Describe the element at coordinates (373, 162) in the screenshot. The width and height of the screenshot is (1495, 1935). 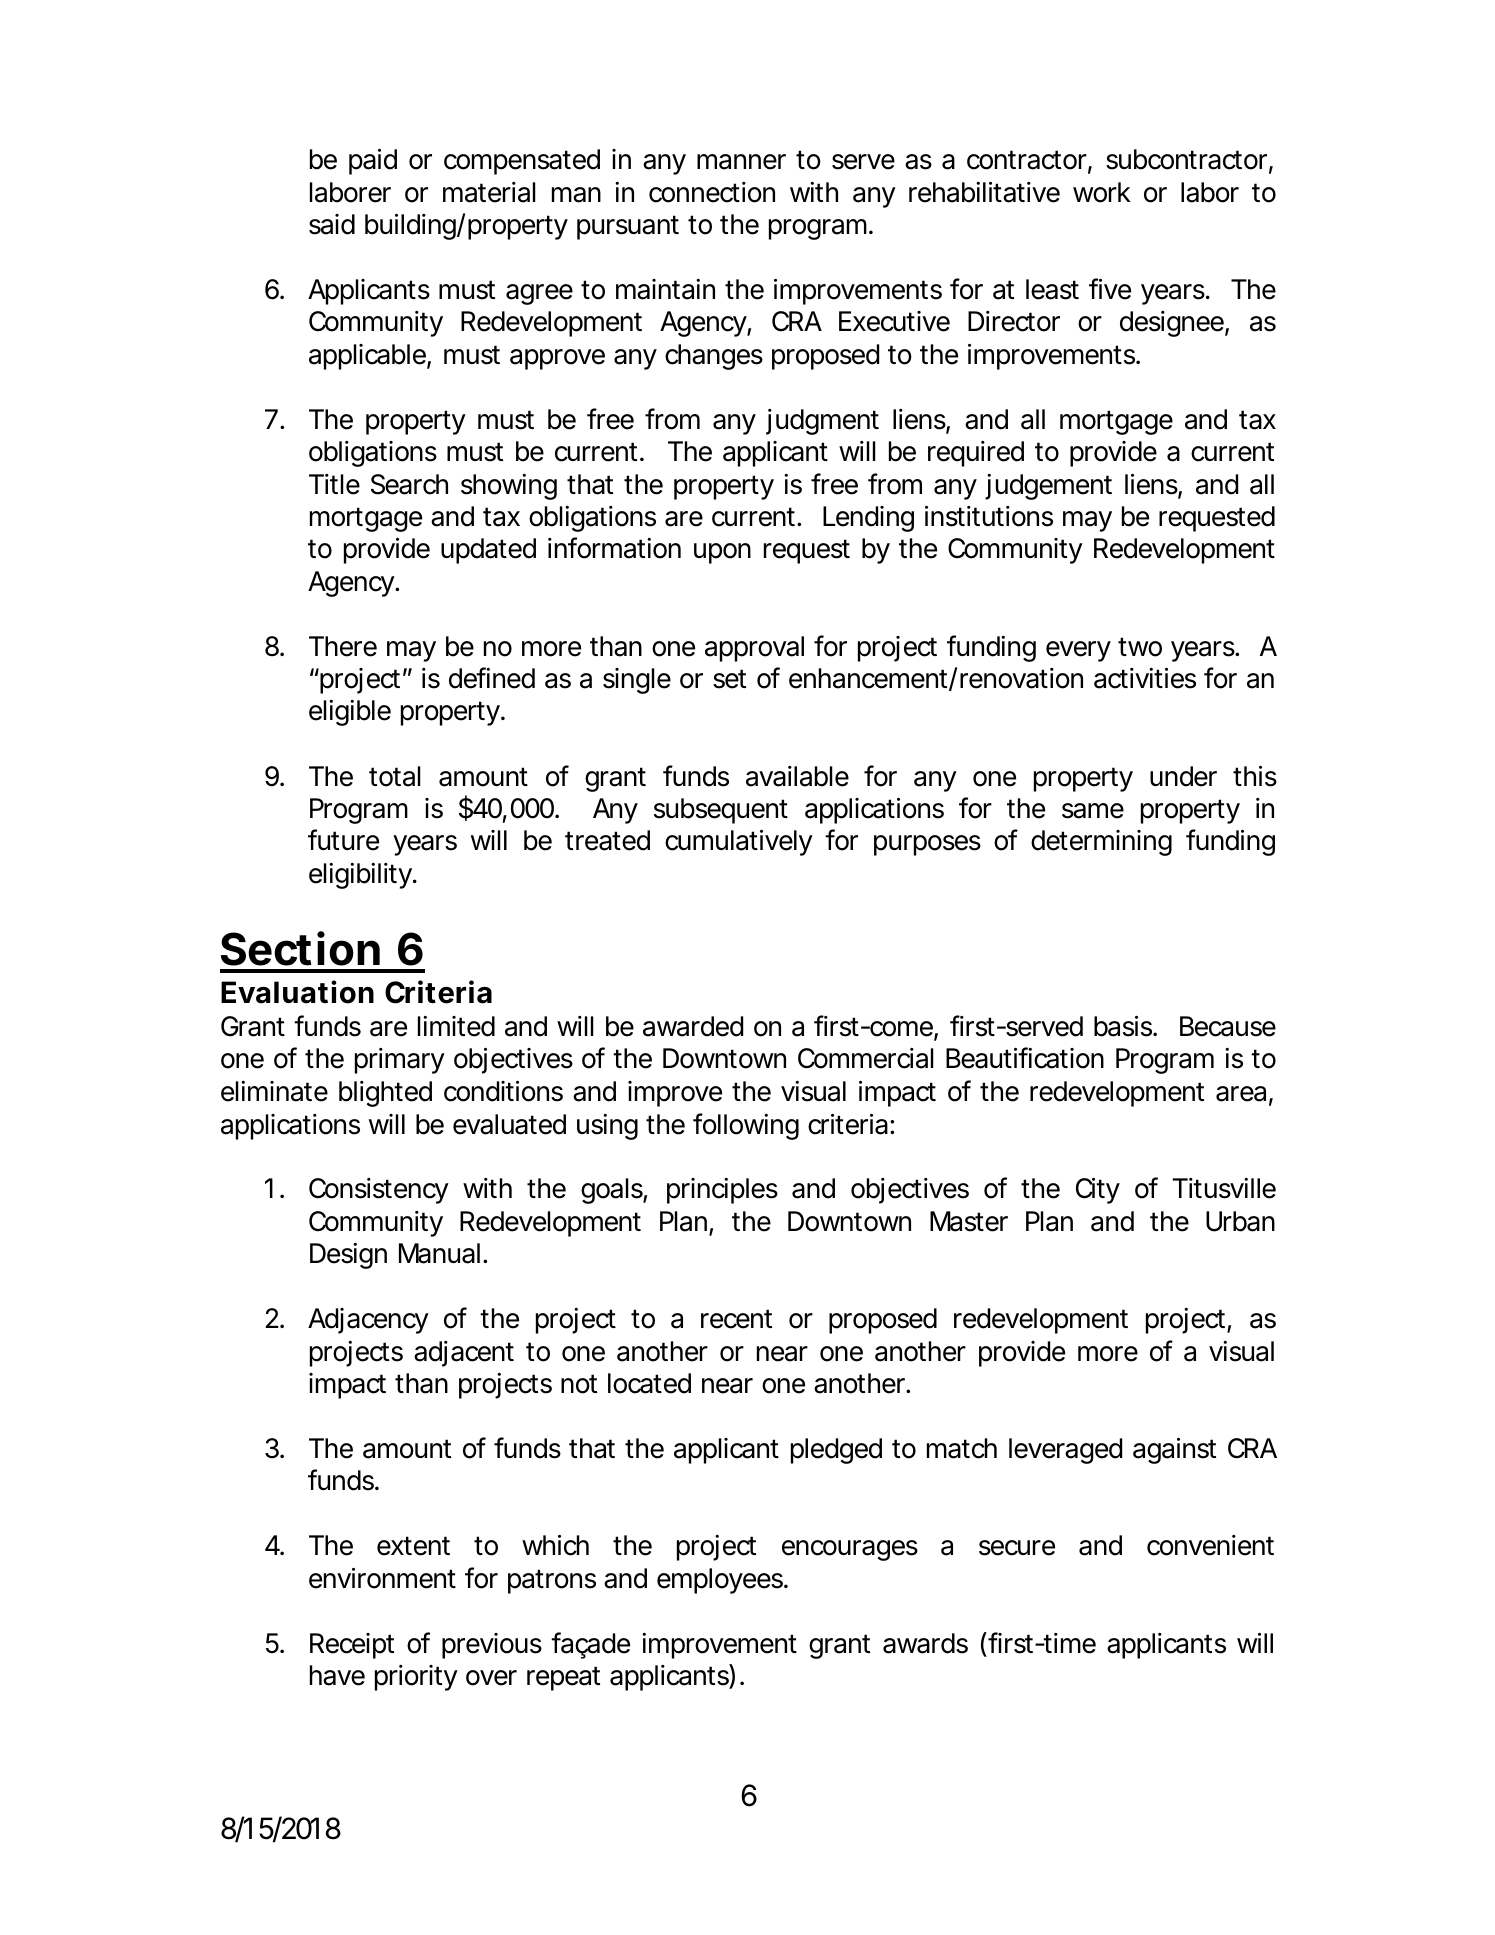
I see `paid` at that location.
